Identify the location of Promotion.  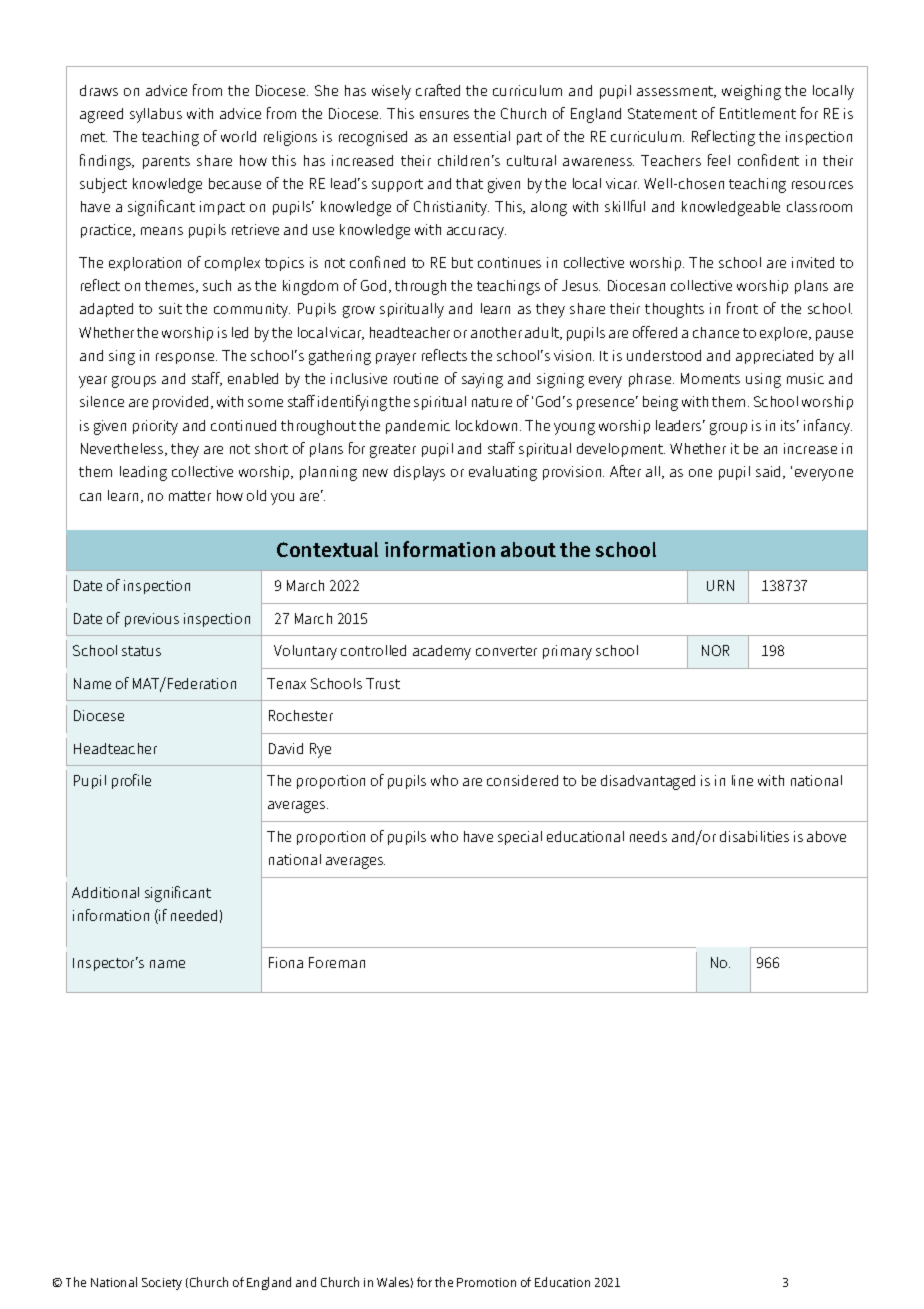
(486, 1282).
